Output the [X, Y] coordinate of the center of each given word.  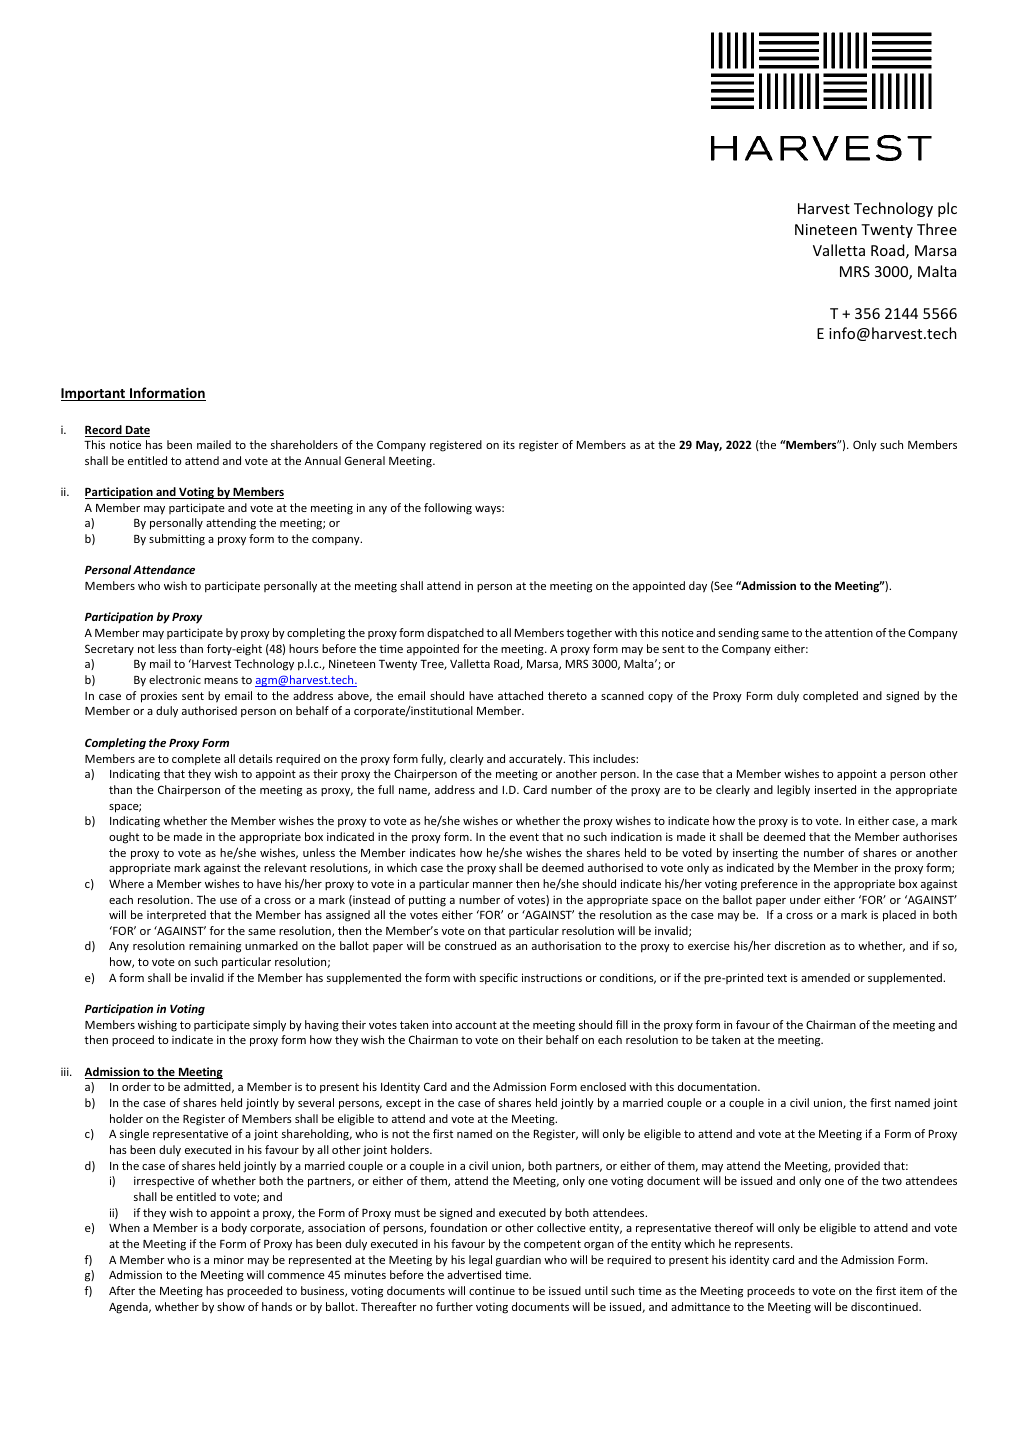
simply [269, 1026]
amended [825, 977]
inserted [835, 789]
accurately [537, 759]
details [256, 758]
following [448, 509]
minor [229, 1259]
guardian [518, 1261]
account [476, 1025]
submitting [177, 540]
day [698, 587]
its [509, 444]
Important [94, 394]
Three [937, 229]
